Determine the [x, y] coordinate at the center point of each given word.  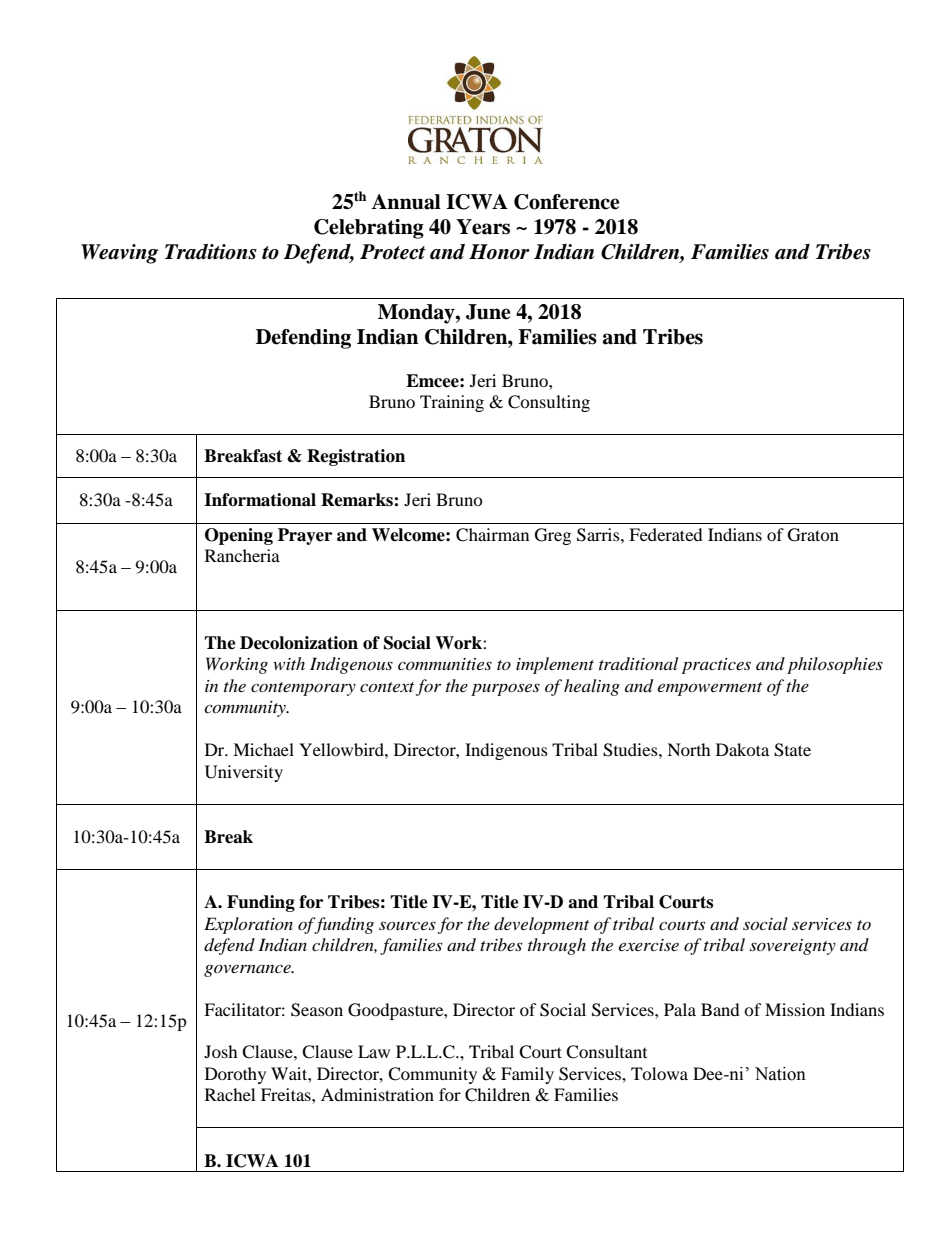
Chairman [492, 535]
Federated [666, 534]
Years [483, 227]
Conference [567, 202]
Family [527, 1075]
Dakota [742, 749]
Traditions [211, 252]
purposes [505, 689]
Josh [221, 1051]
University [244, 773]
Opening [239, 536]
